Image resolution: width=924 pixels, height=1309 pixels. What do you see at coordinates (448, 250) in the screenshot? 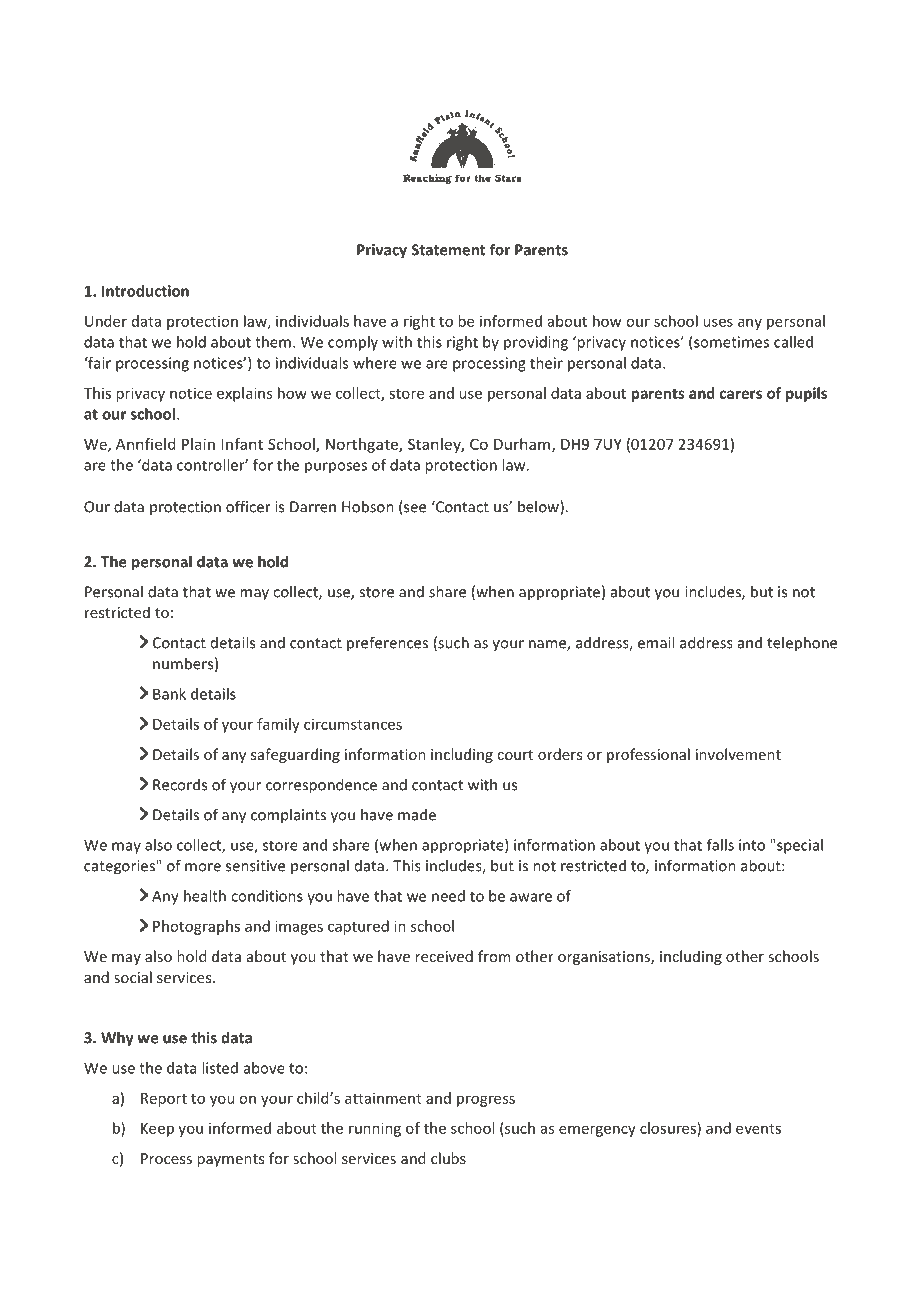
I see `Statement` at bounding box center [448, 250].
